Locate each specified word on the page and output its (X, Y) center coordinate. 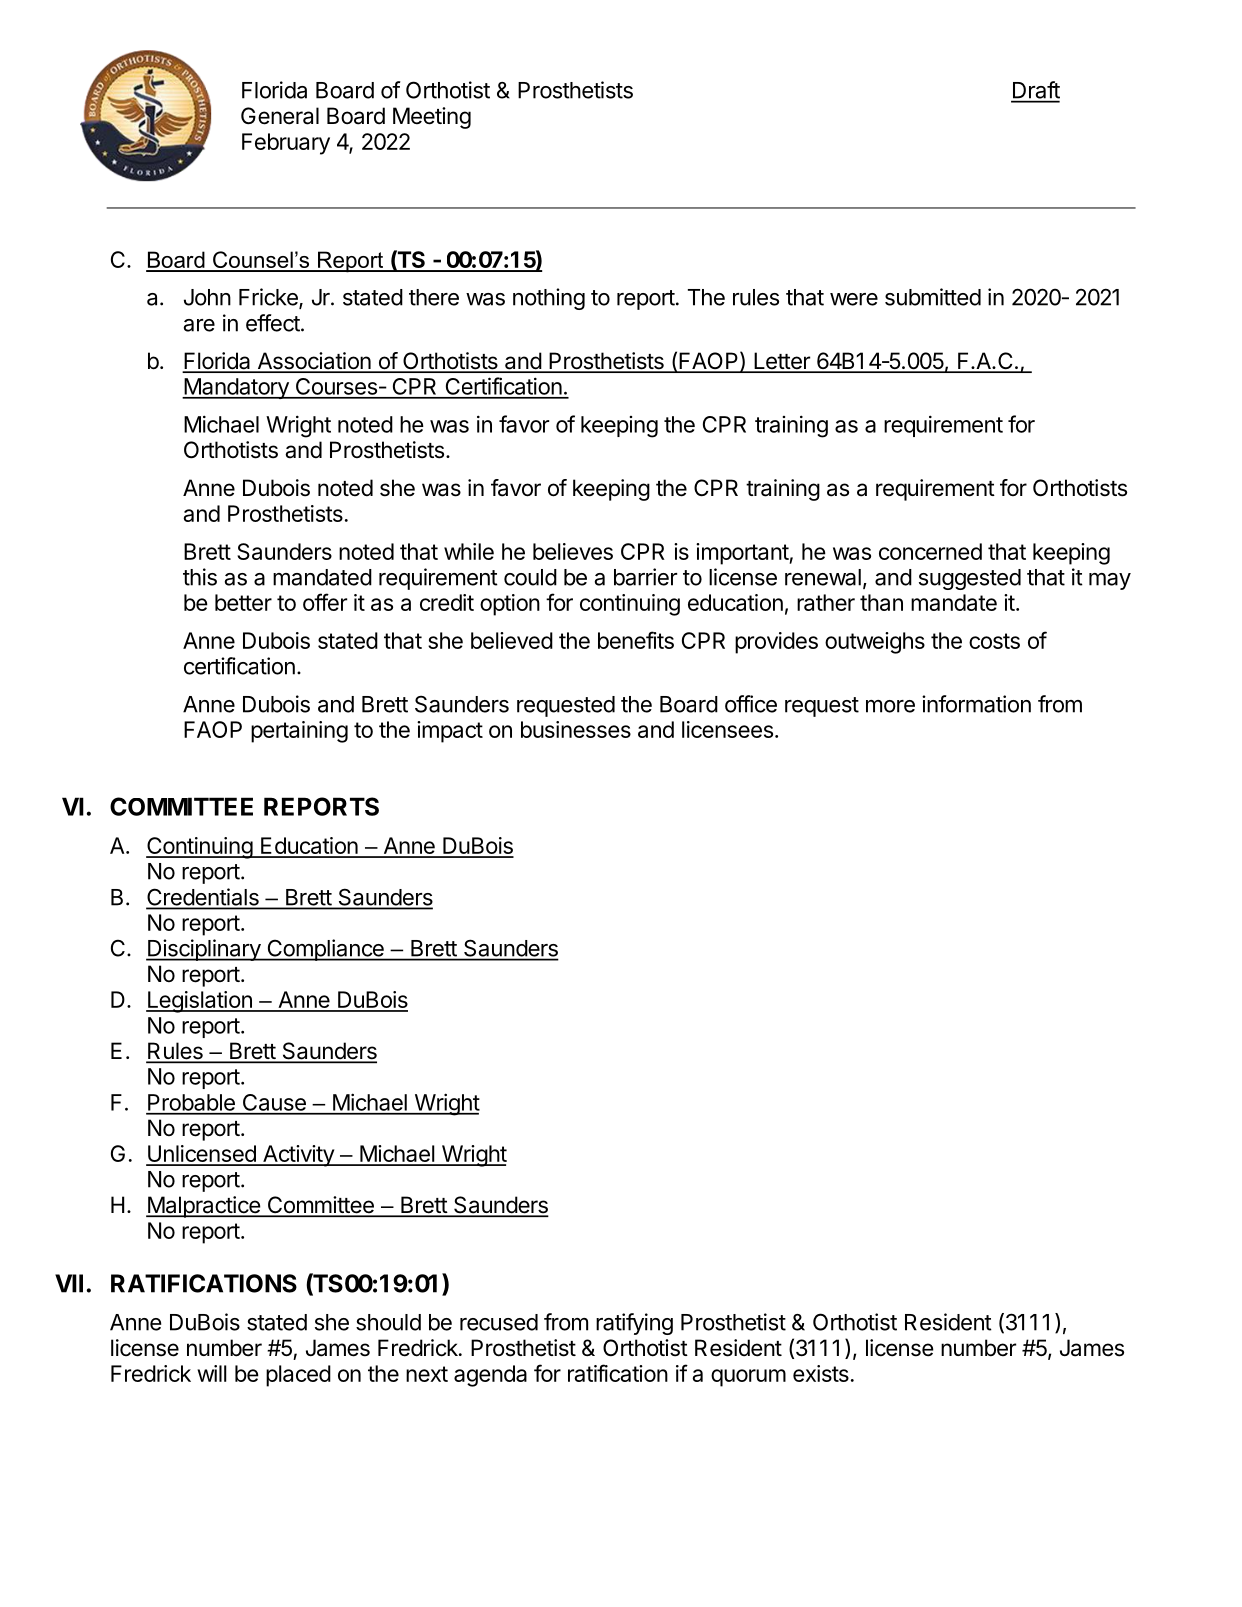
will (212, 1373)
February (286, 144)
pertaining (299, 732)
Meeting (432, 118)
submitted (933, 297)
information (976, 704)
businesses (576, 729)
